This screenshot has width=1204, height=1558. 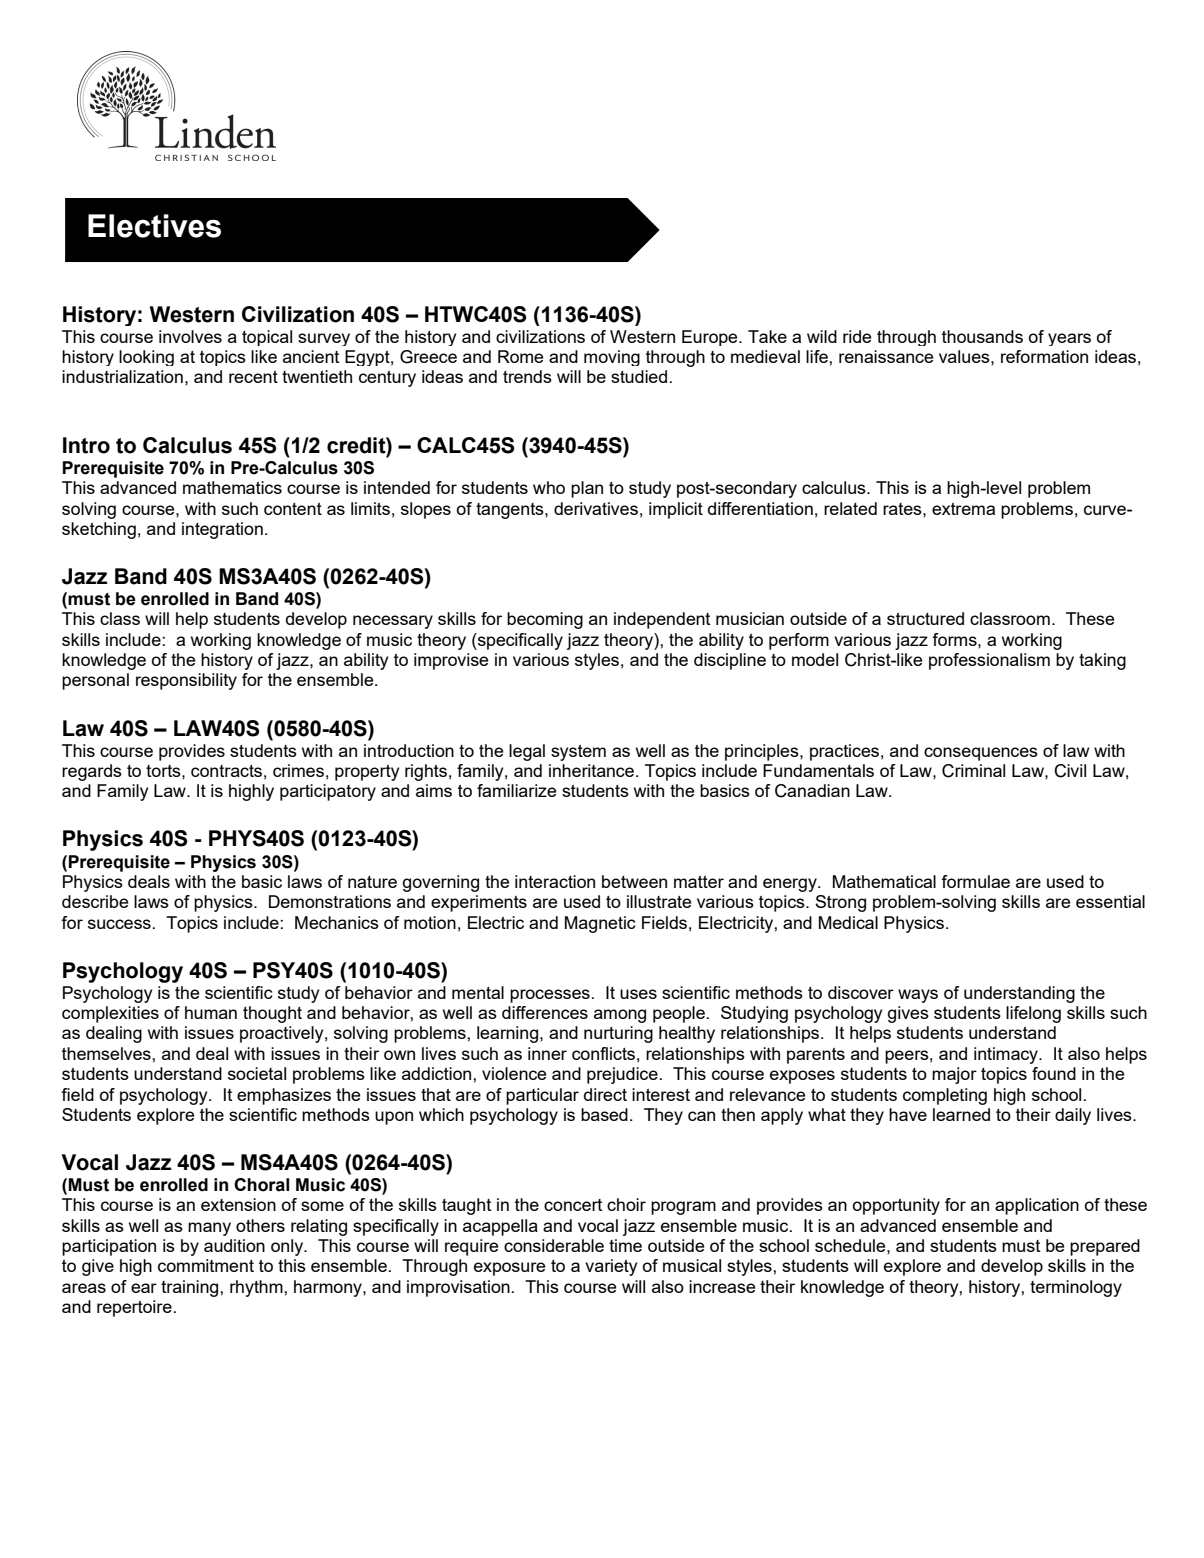 I want to click on inheritance, so click(x=593, y=770).
